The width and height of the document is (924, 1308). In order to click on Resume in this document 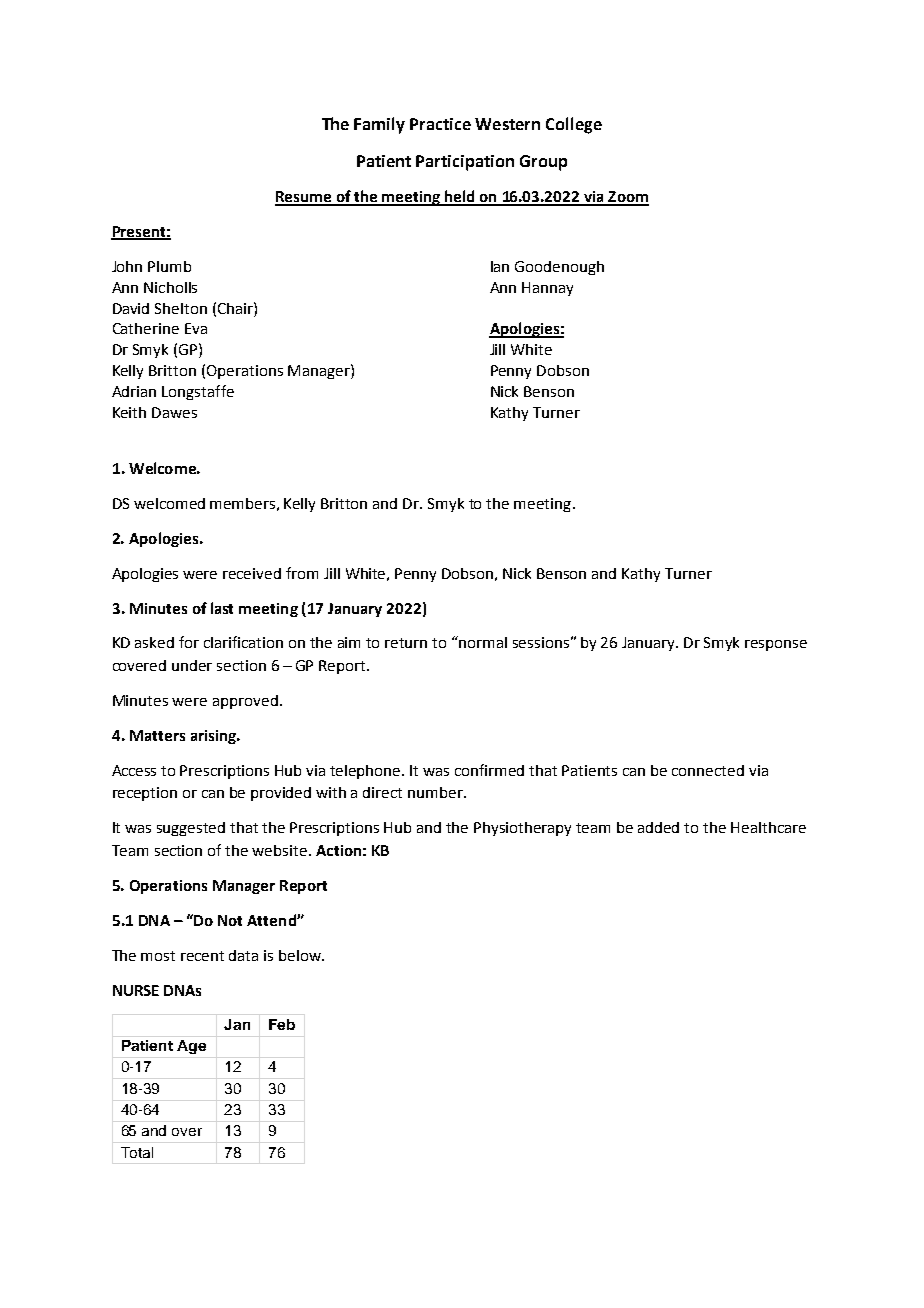, I will do `click(304, 198)`.
